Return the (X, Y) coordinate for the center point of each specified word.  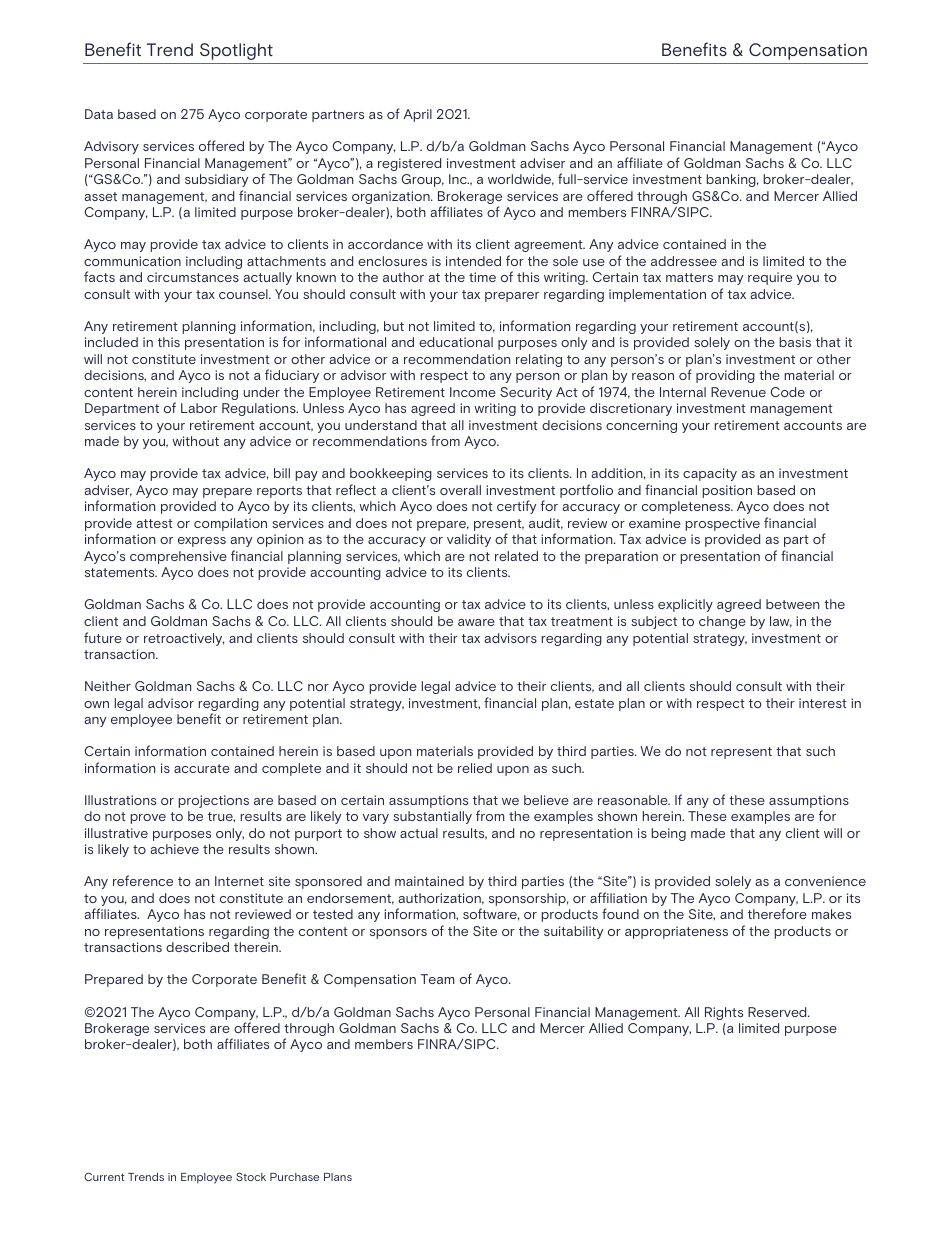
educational (456, 342)
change (722, 622)
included (111, 342)
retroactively (184, 639)
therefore (777, 913)
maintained (429, 881)
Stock (251, 1176)
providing (725, 376)
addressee (684, 261)
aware (476, 622)
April (418, 115)
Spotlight (236, 51)
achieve (175, 849)
